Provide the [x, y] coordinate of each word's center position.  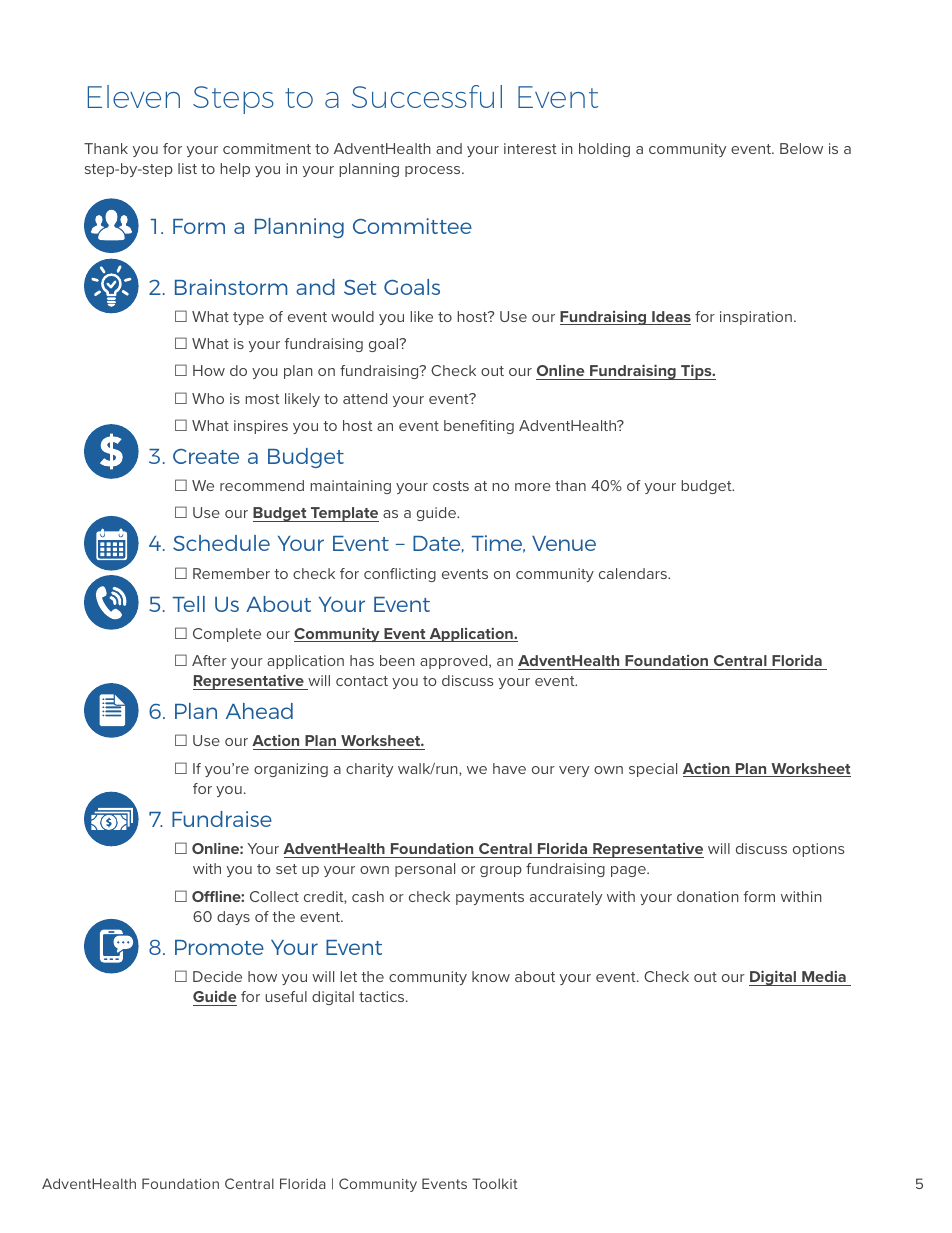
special [653, 770]
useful [286, 996]
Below [801, 148]
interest [530, 148]
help [235, 170]
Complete [227, 635]
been [397, 660]
